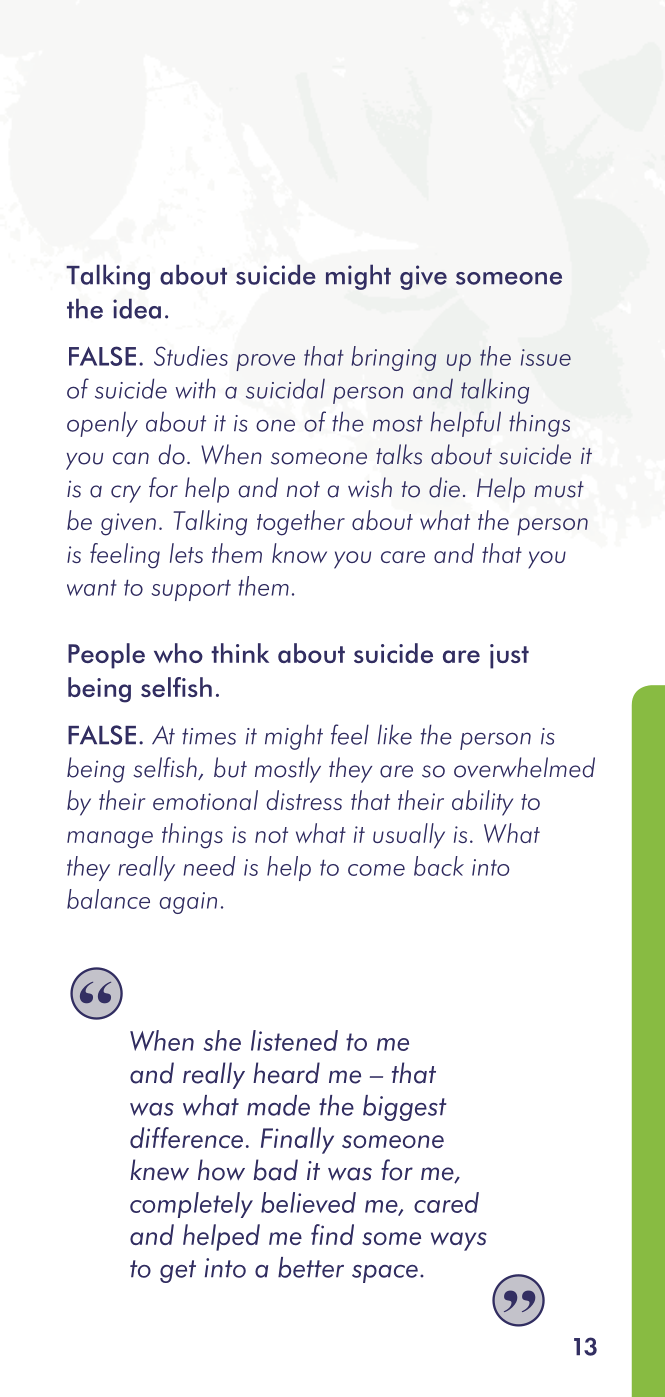 The width and height of the image is (665, 1397). I want to click on balance, so click(108, 899).
